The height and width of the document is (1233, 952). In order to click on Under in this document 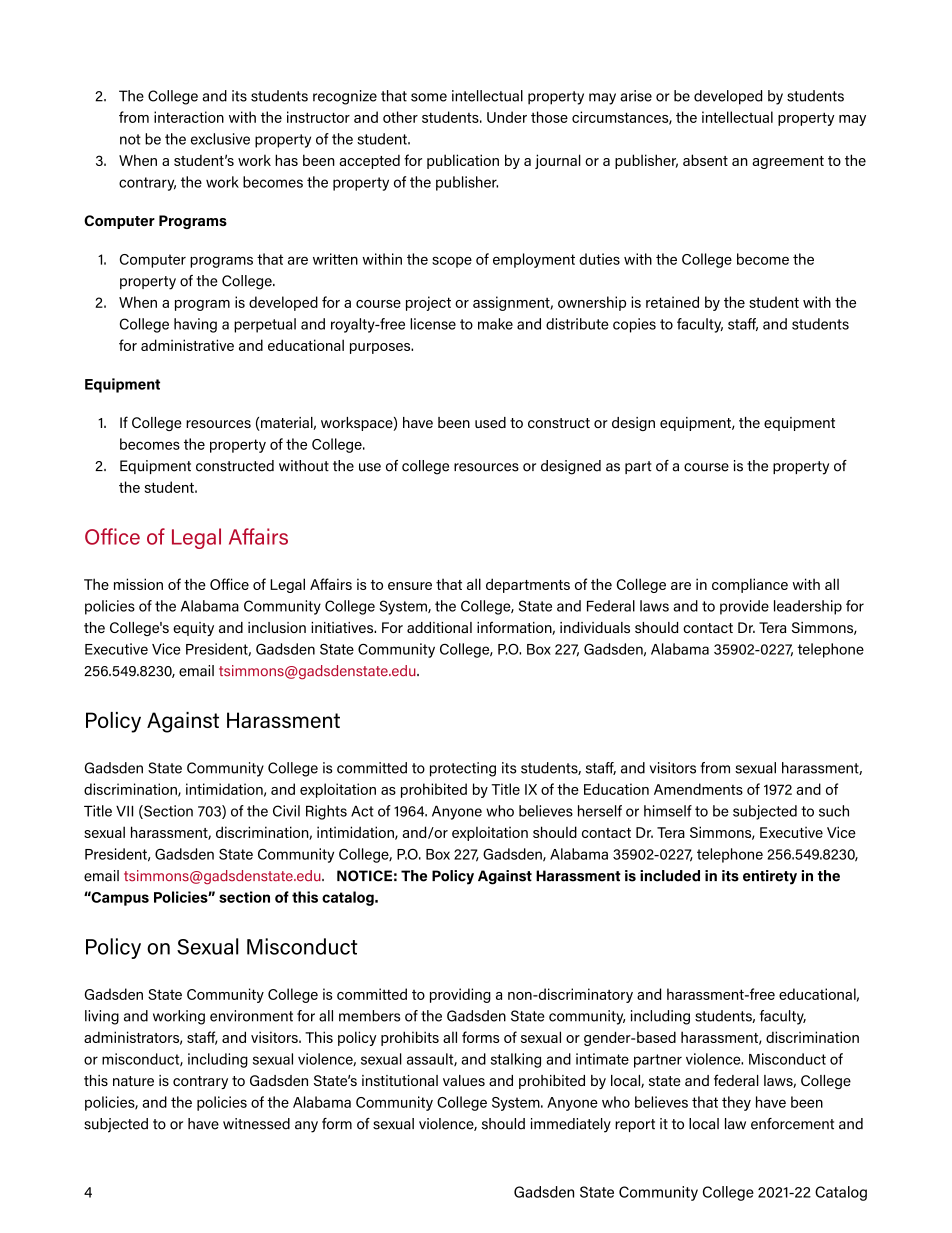, I will do `click(507, 117)`.
